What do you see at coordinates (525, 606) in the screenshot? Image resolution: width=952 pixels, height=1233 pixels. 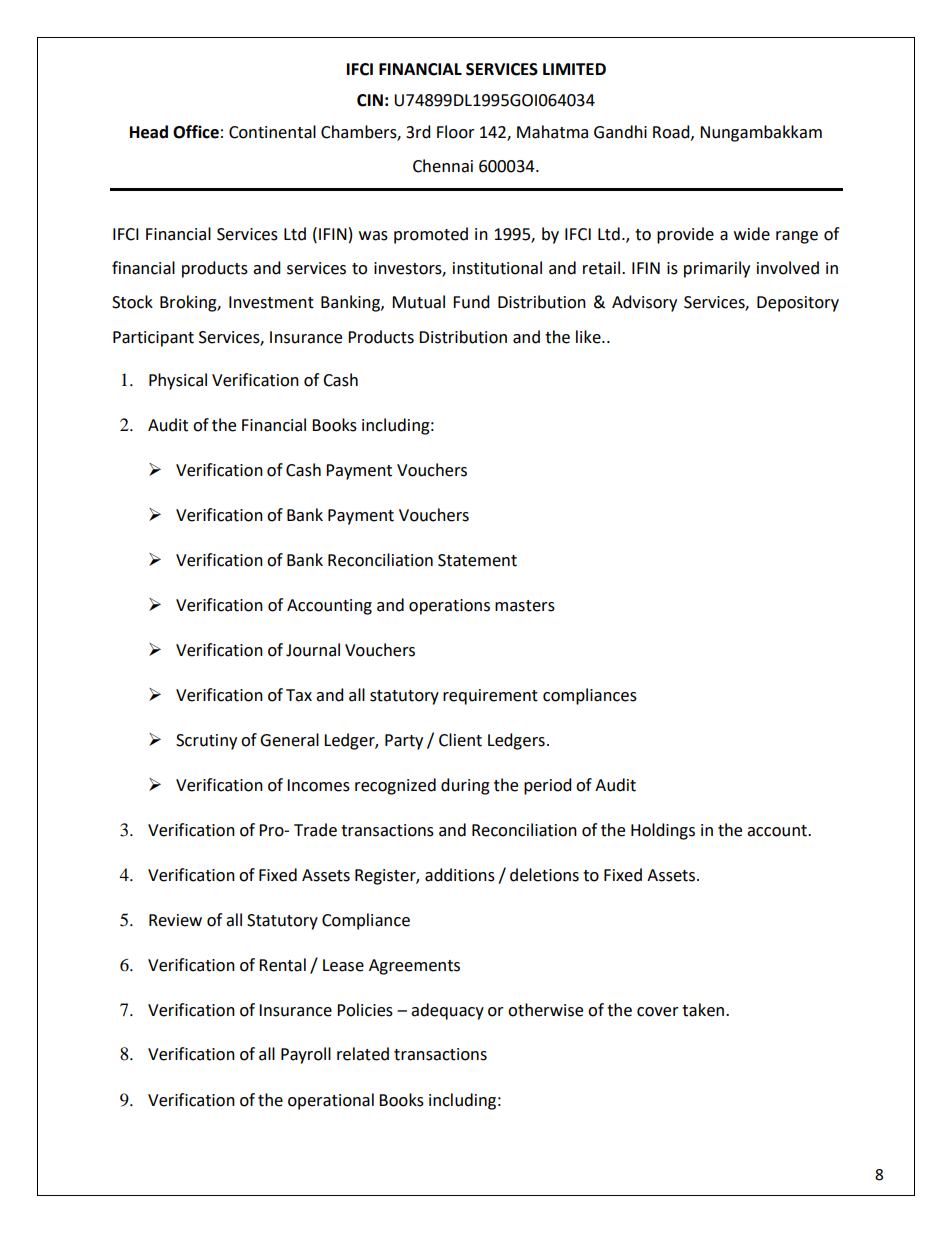 I see `masters` at bounding box center [525, 606].
